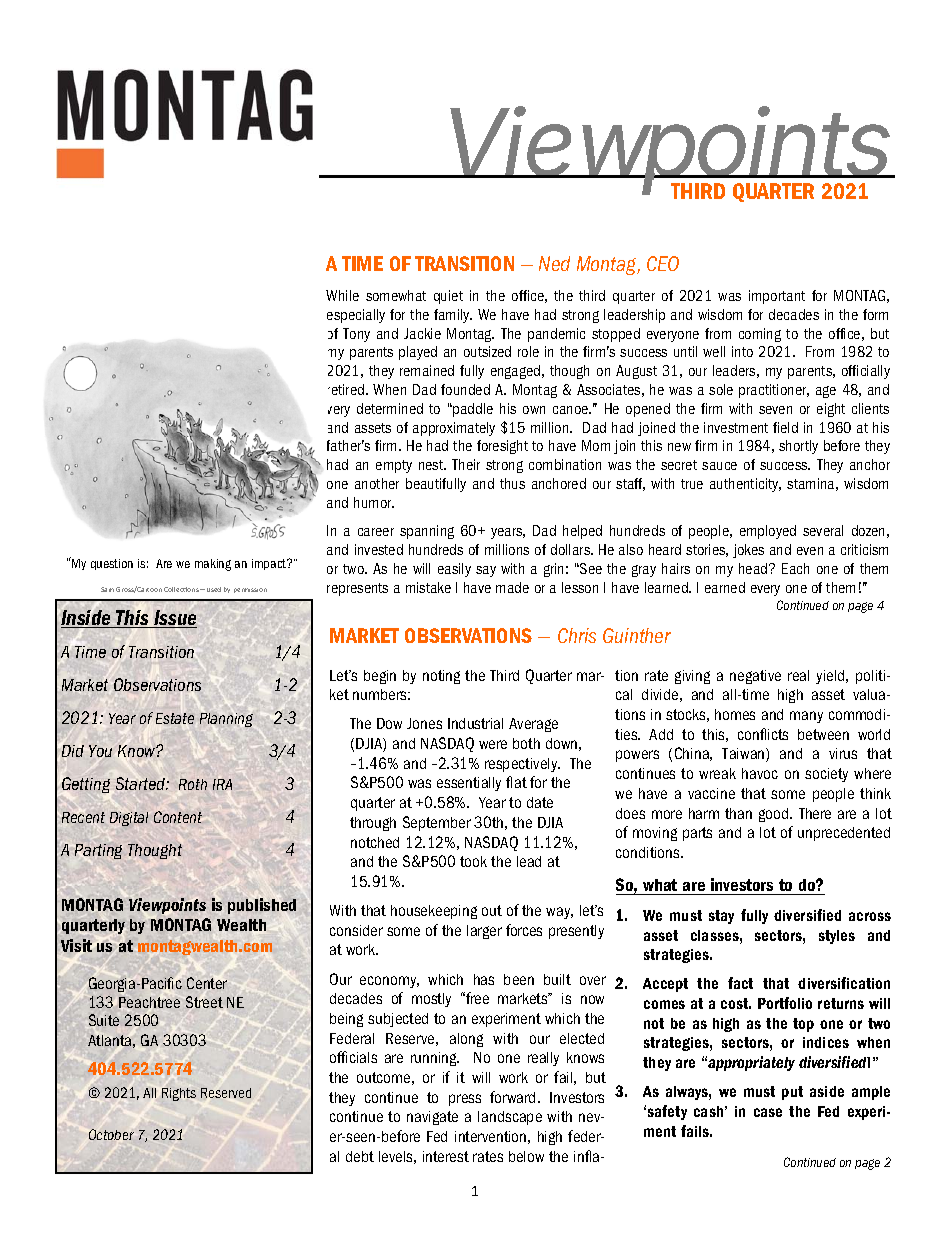  Describe the element at coordinates (754, 568) in the screenshot. I see `head` at that location.
